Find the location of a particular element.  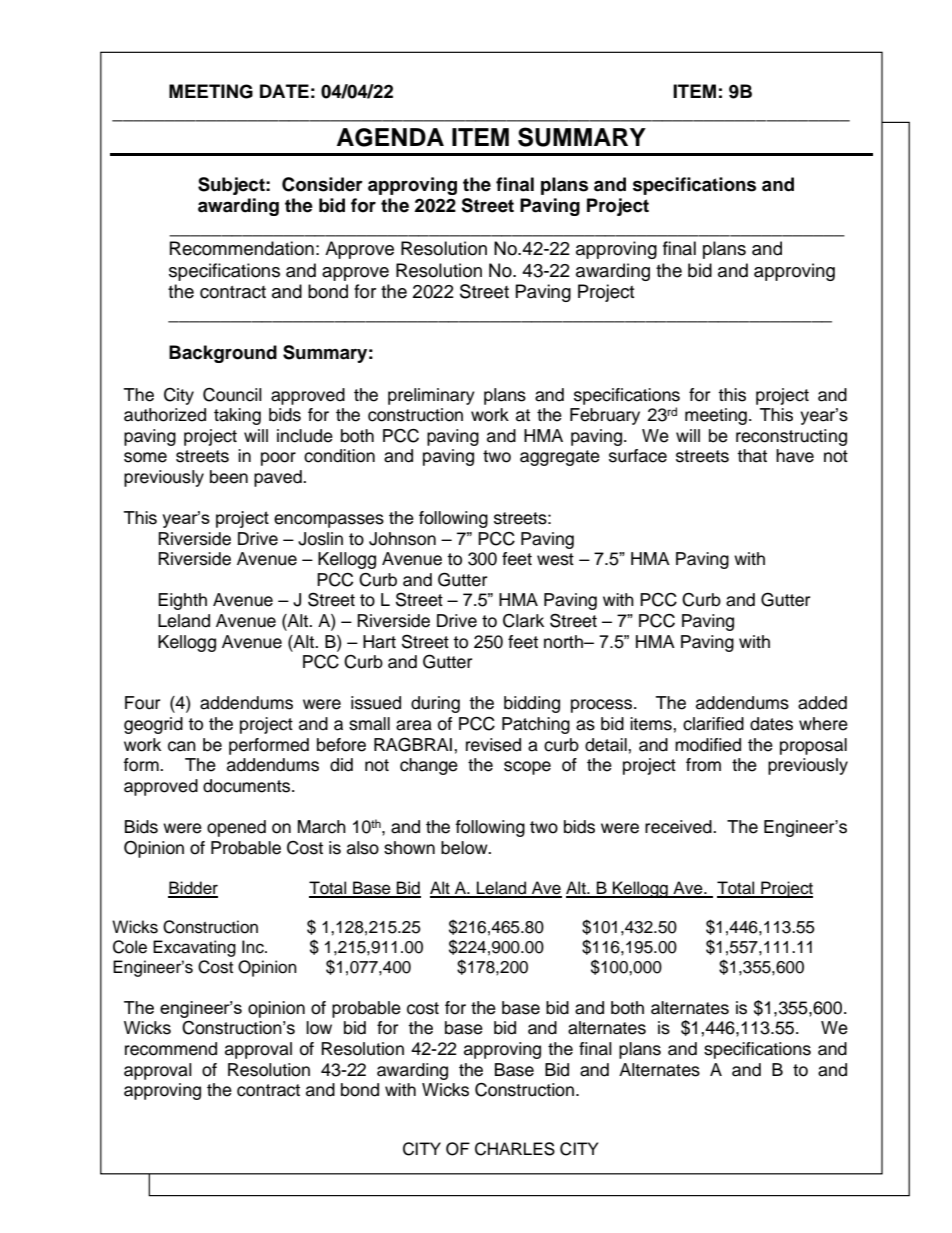

AGENDA is located at coordinates (390, 137).
